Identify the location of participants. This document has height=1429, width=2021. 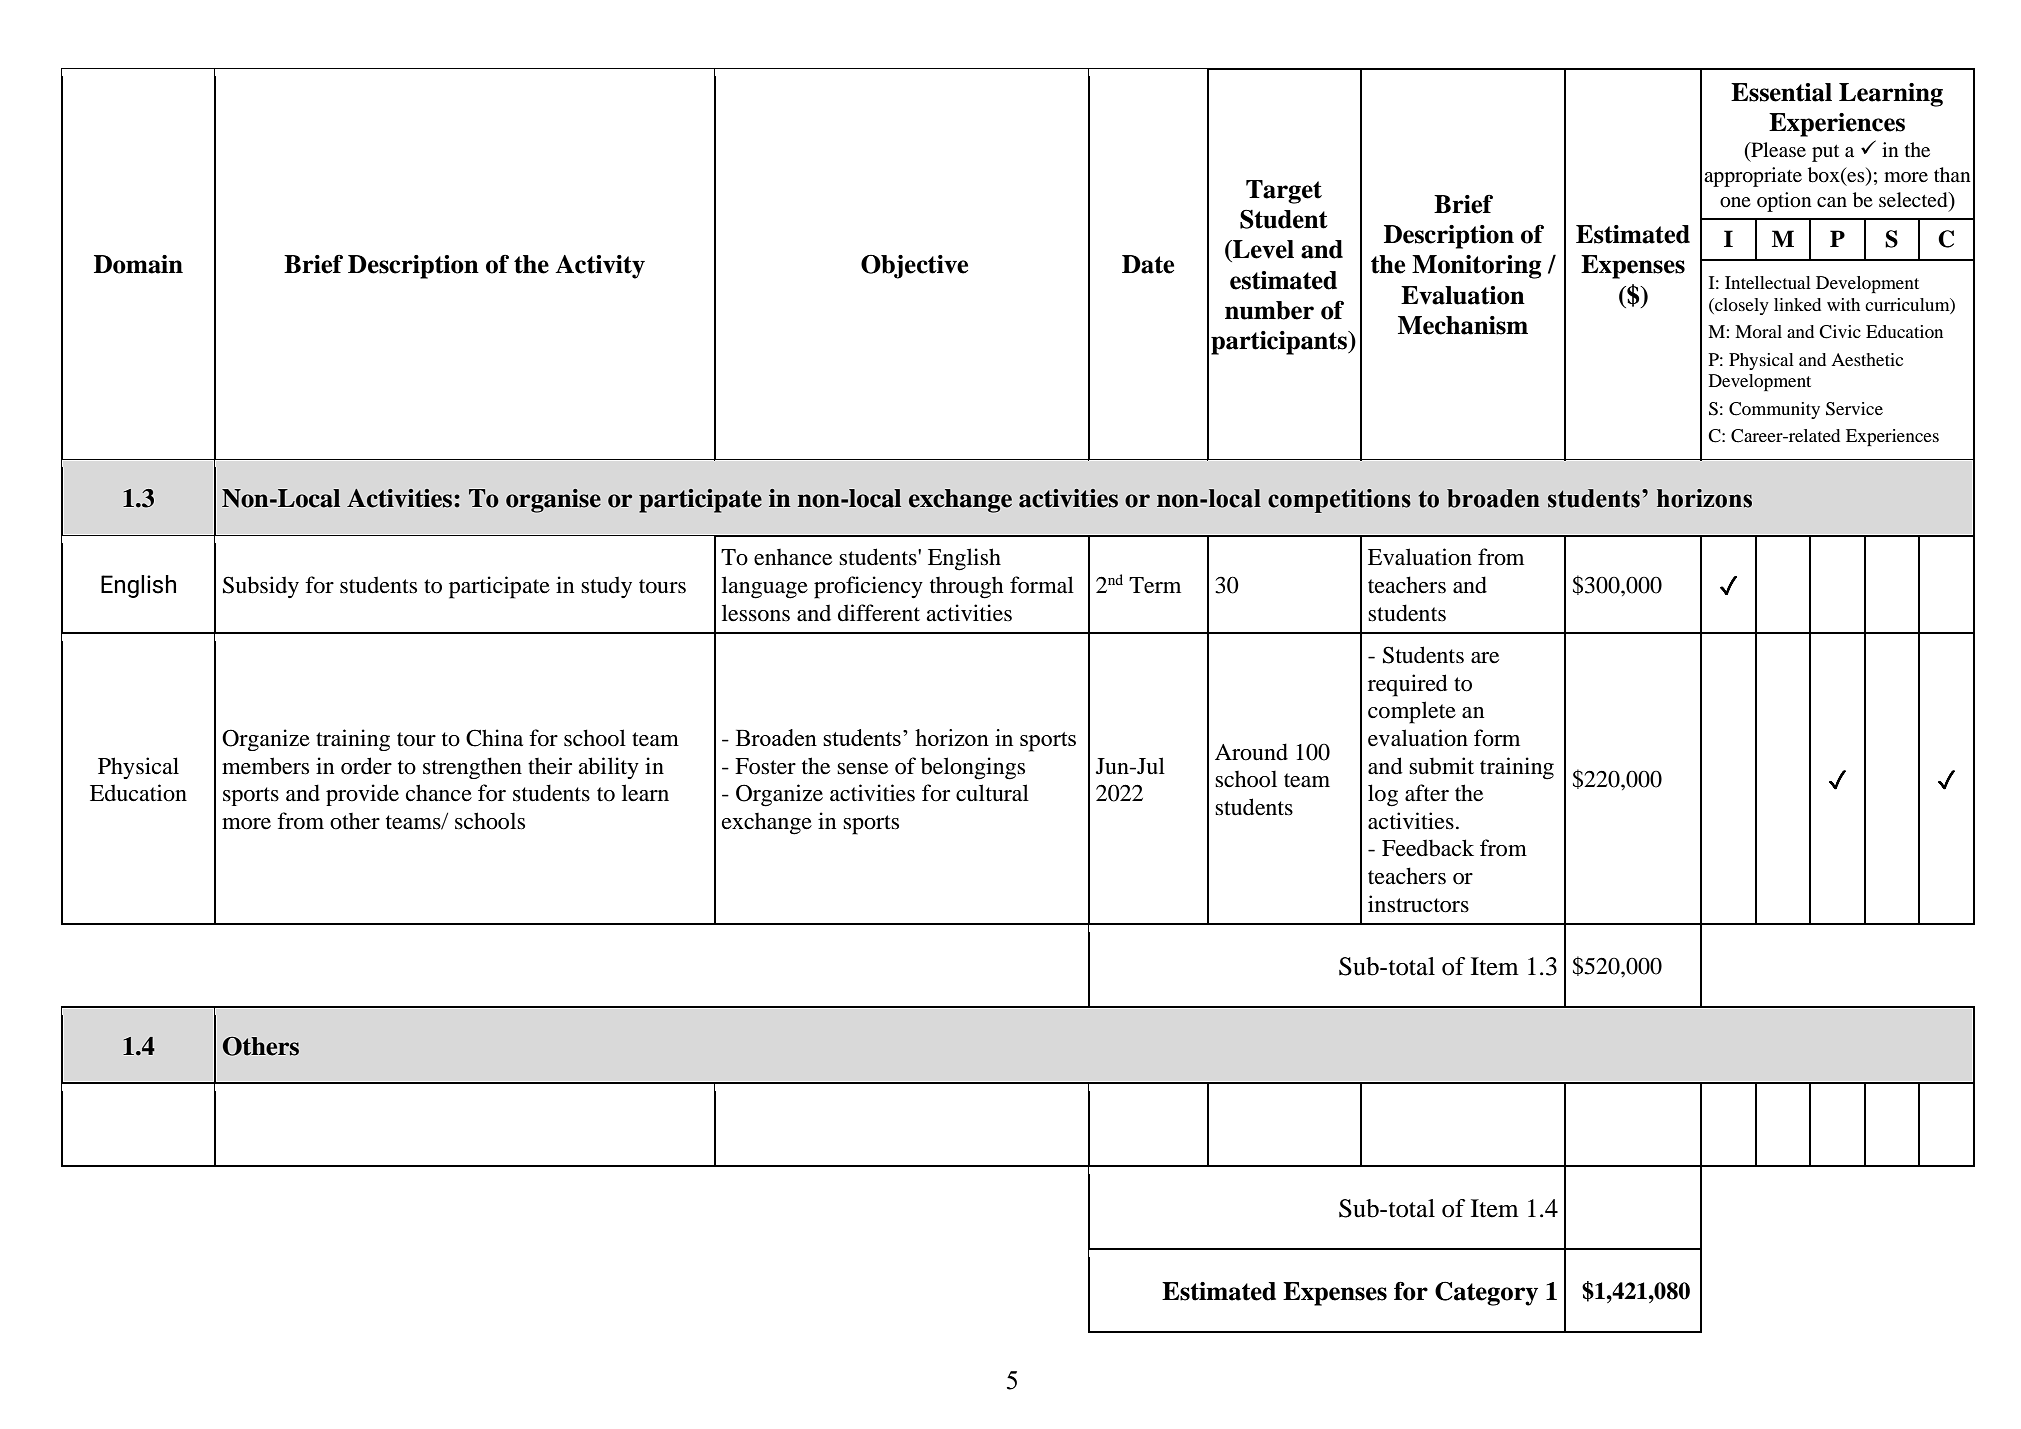
(1280, 343).
